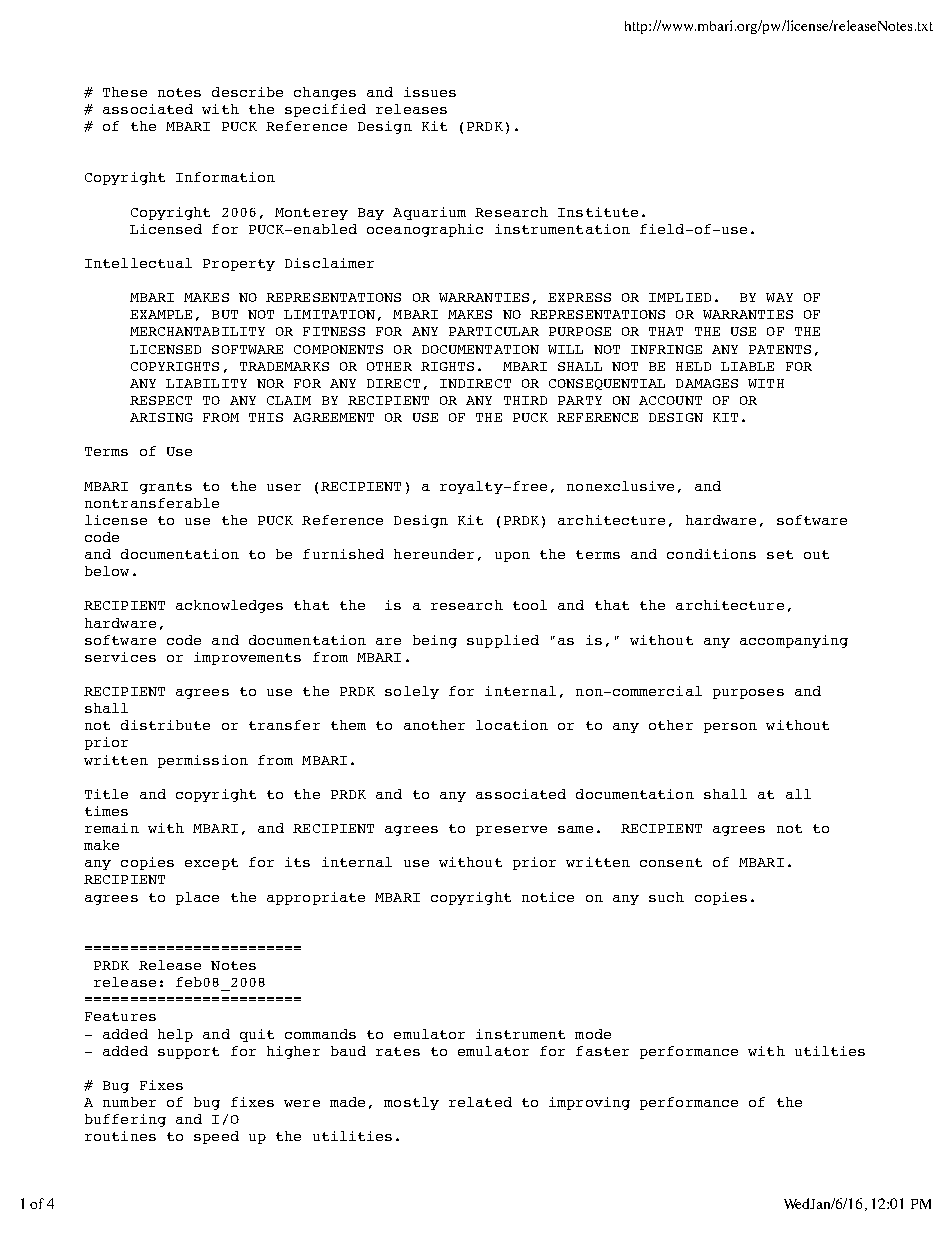 This screenshot has height=1233, width=952. I want to click on related, so click(480, 1102).
